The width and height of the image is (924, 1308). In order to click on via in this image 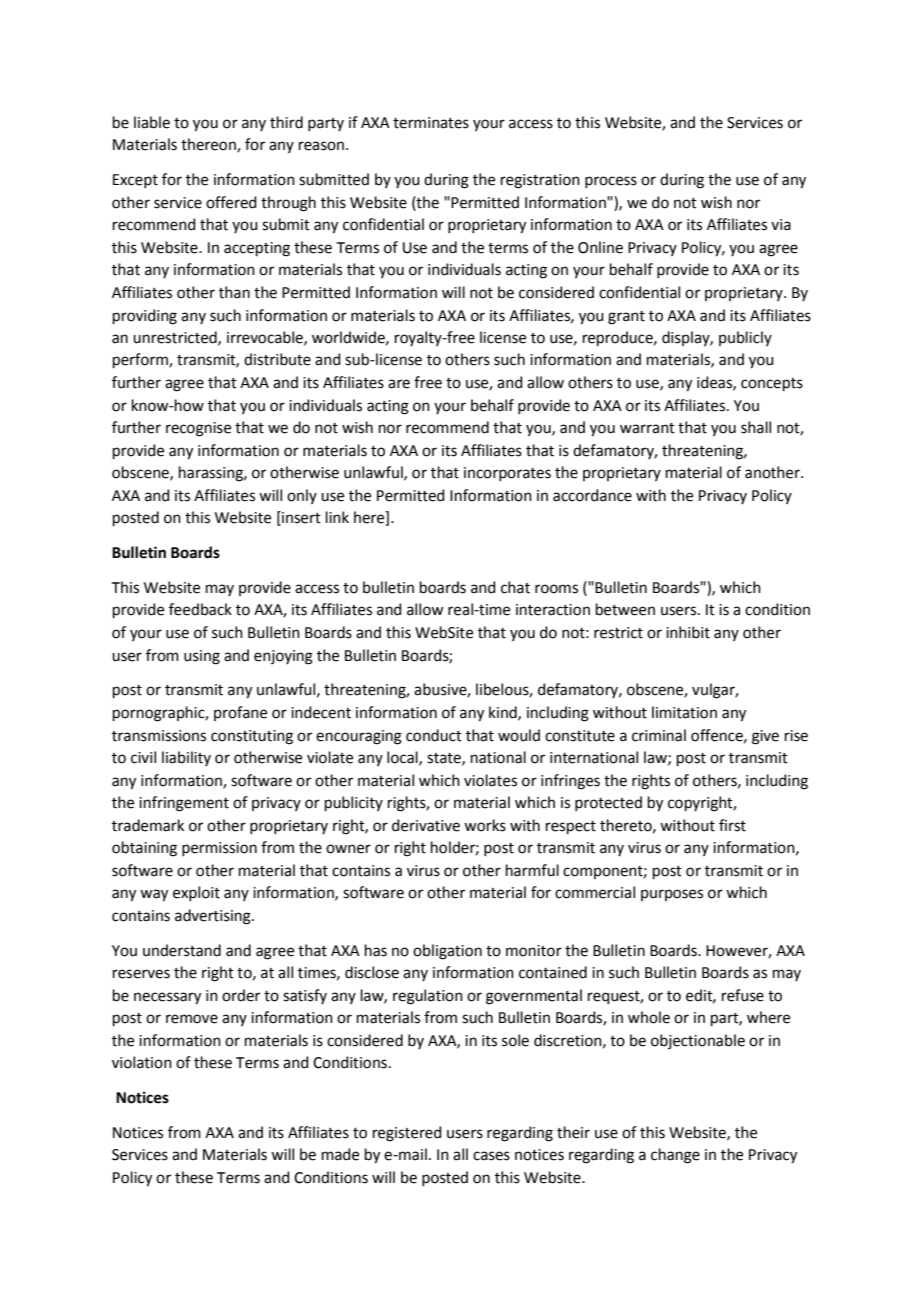, I will do `click(781, 225)`.
